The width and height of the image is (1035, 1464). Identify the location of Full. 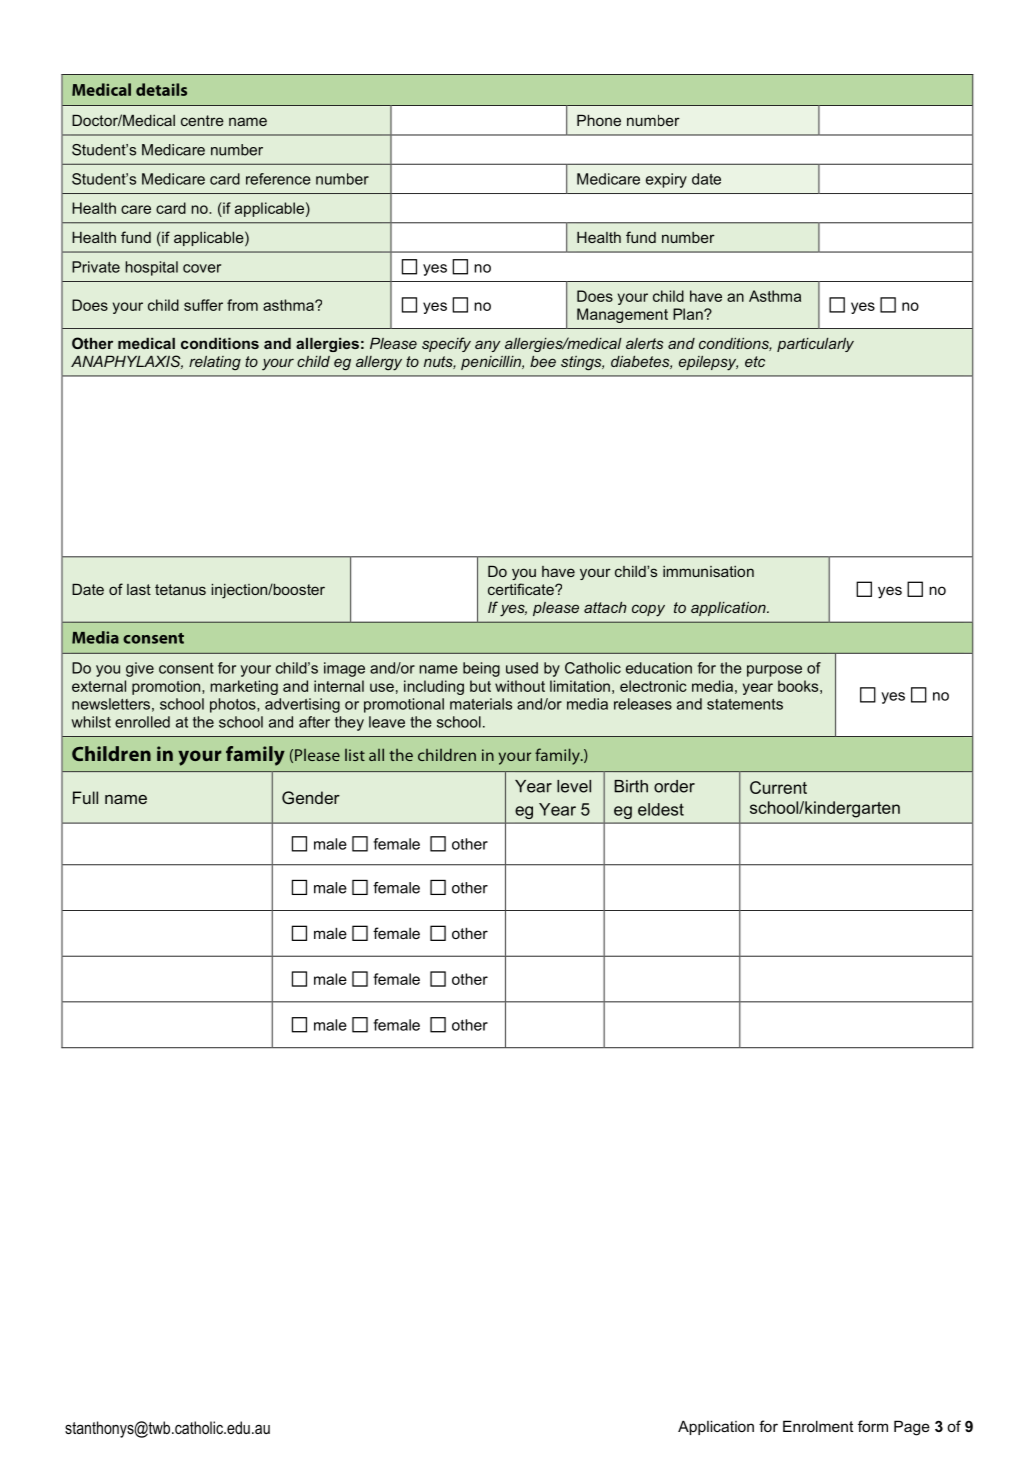
(85, 797).
